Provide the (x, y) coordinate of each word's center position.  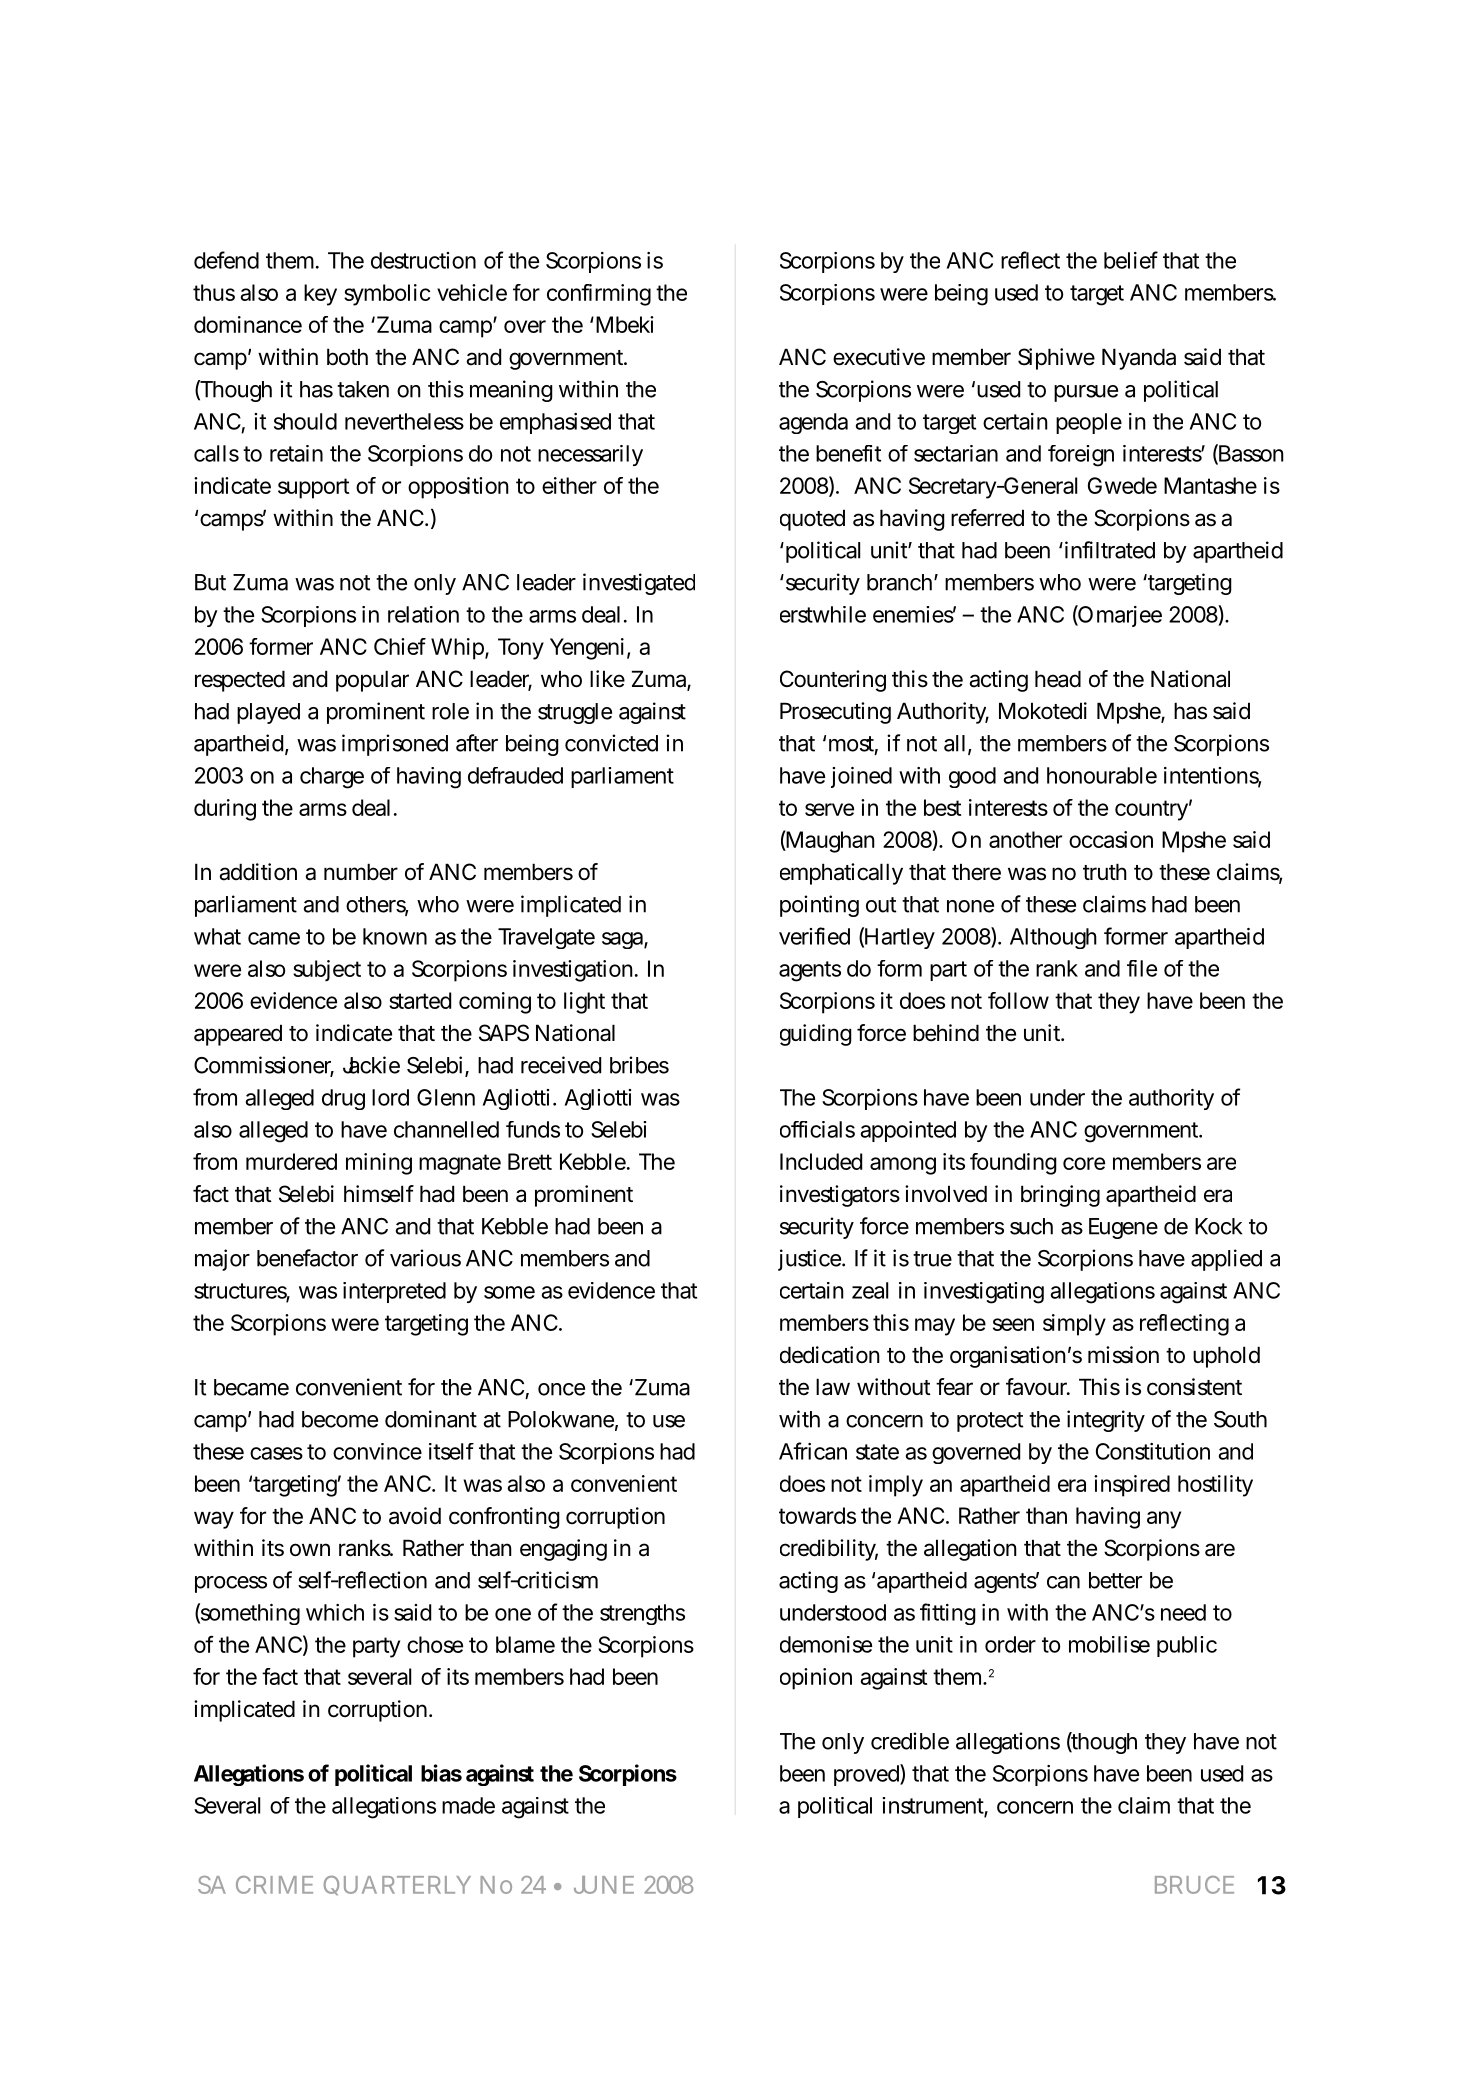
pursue (1086, 393)
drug (343, 1099)
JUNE (604, 1885)
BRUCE (1194, 1885)
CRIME (274, 1885)
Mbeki (625, 324)
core (1084, 1163)
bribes (639, 1065)
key (320, 295)
